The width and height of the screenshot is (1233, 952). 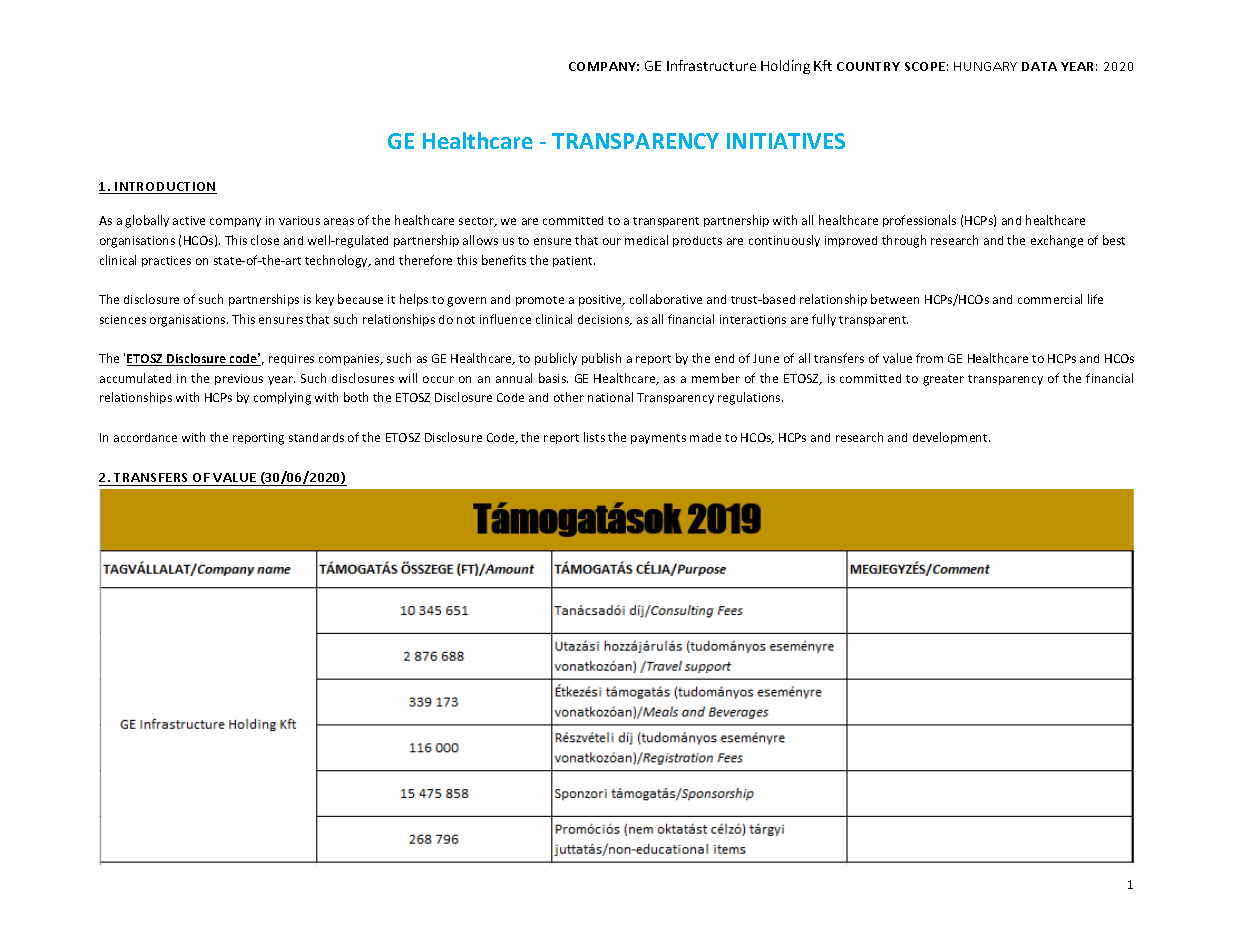 I want to click on our, so click(x=612, y=241).
